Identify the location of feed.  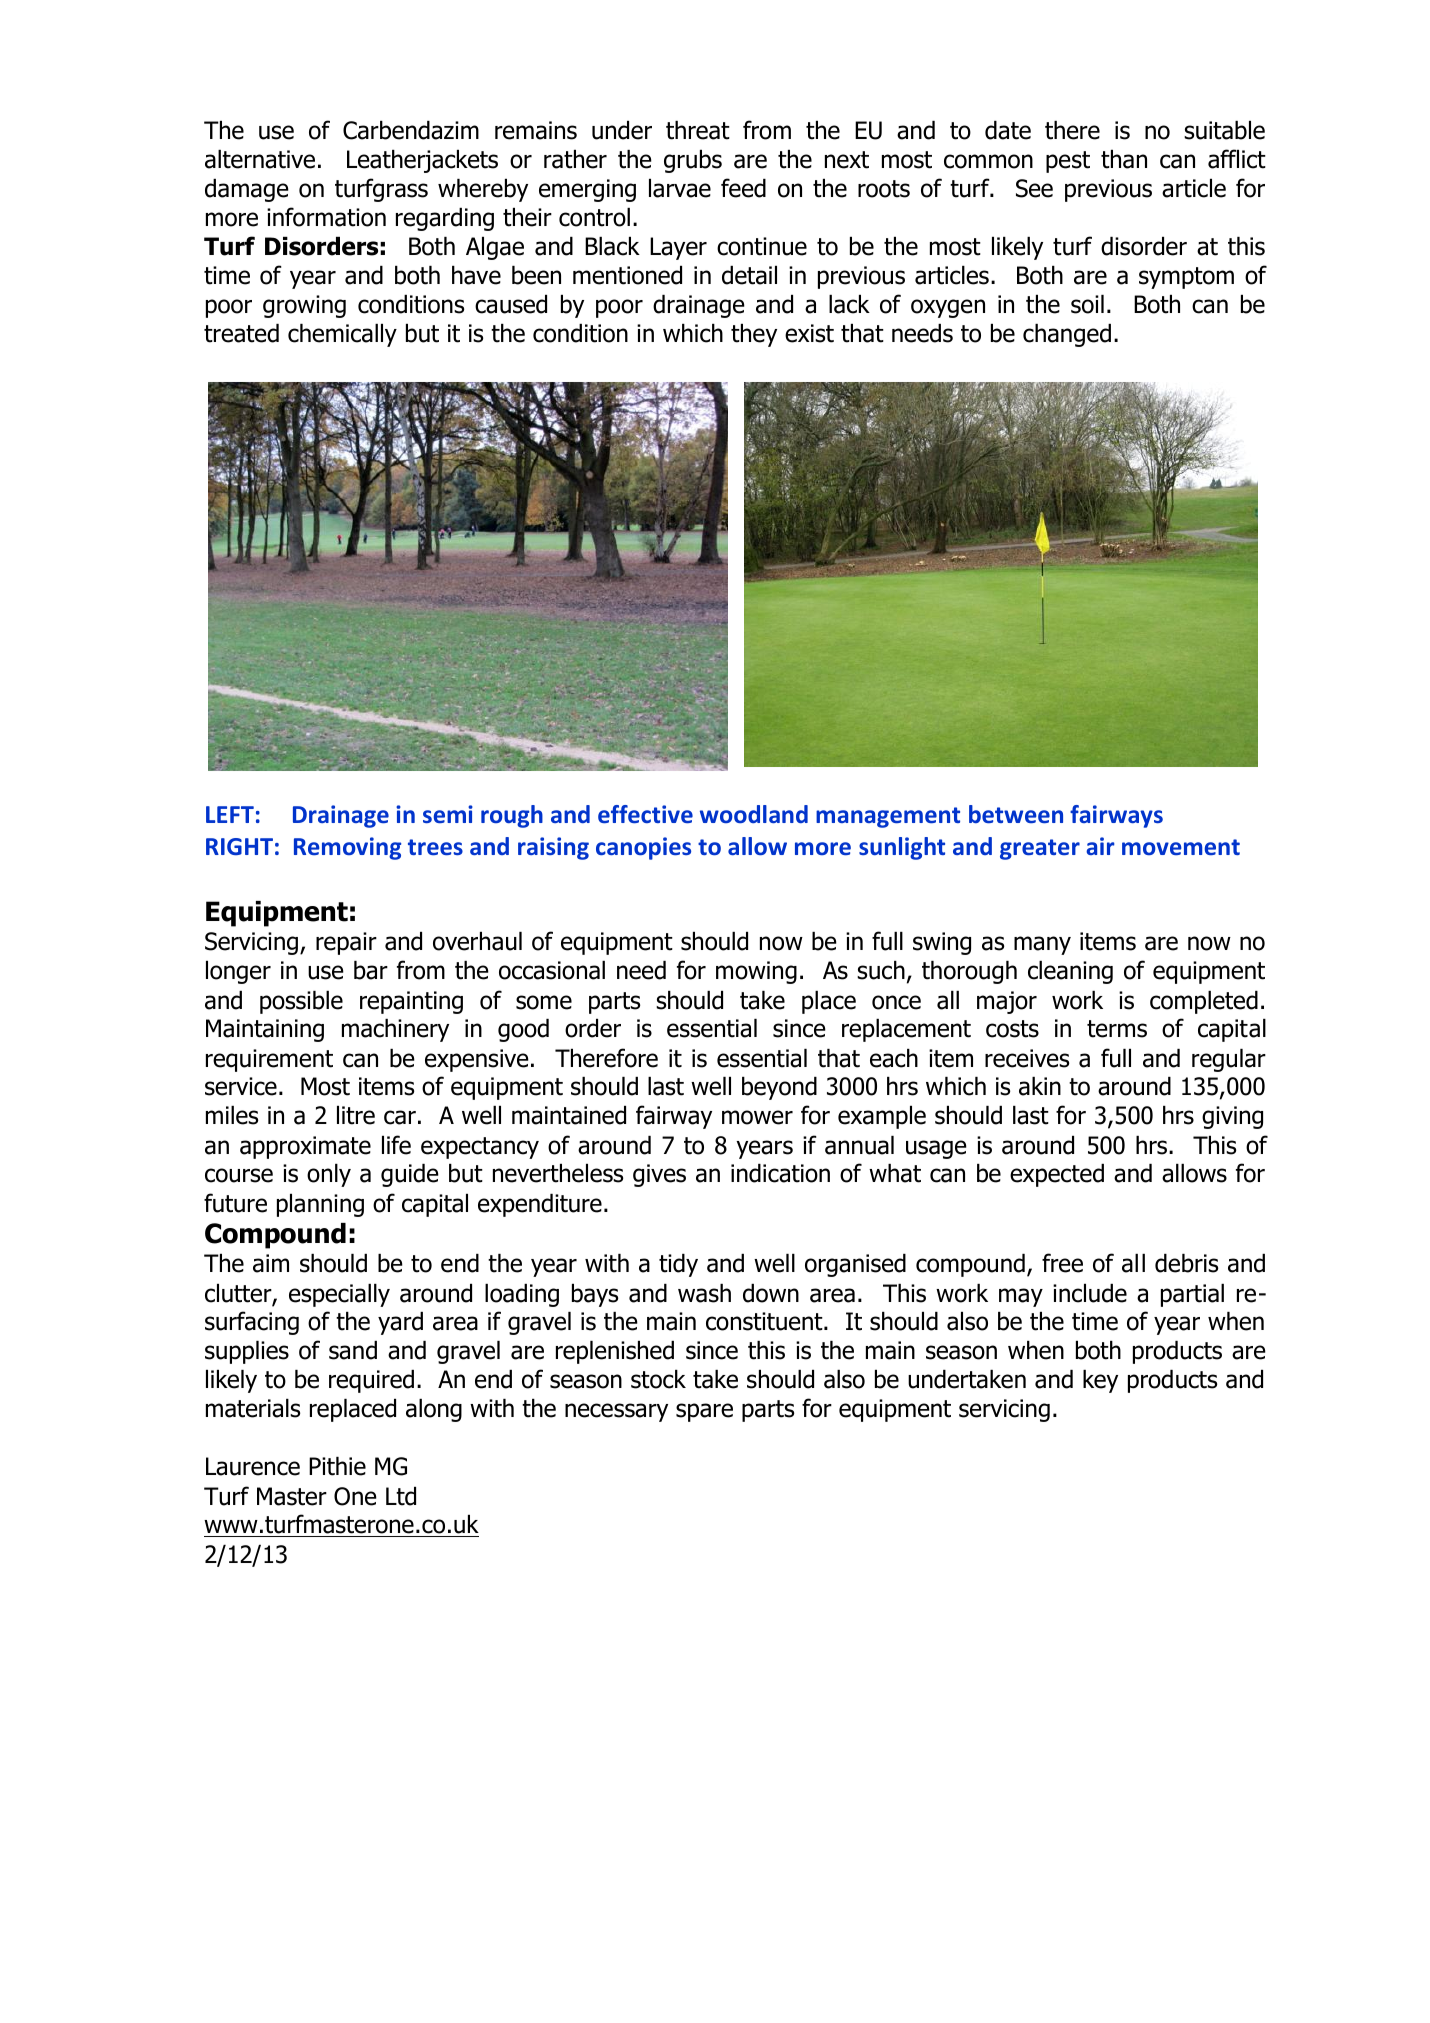
(743, 188).
